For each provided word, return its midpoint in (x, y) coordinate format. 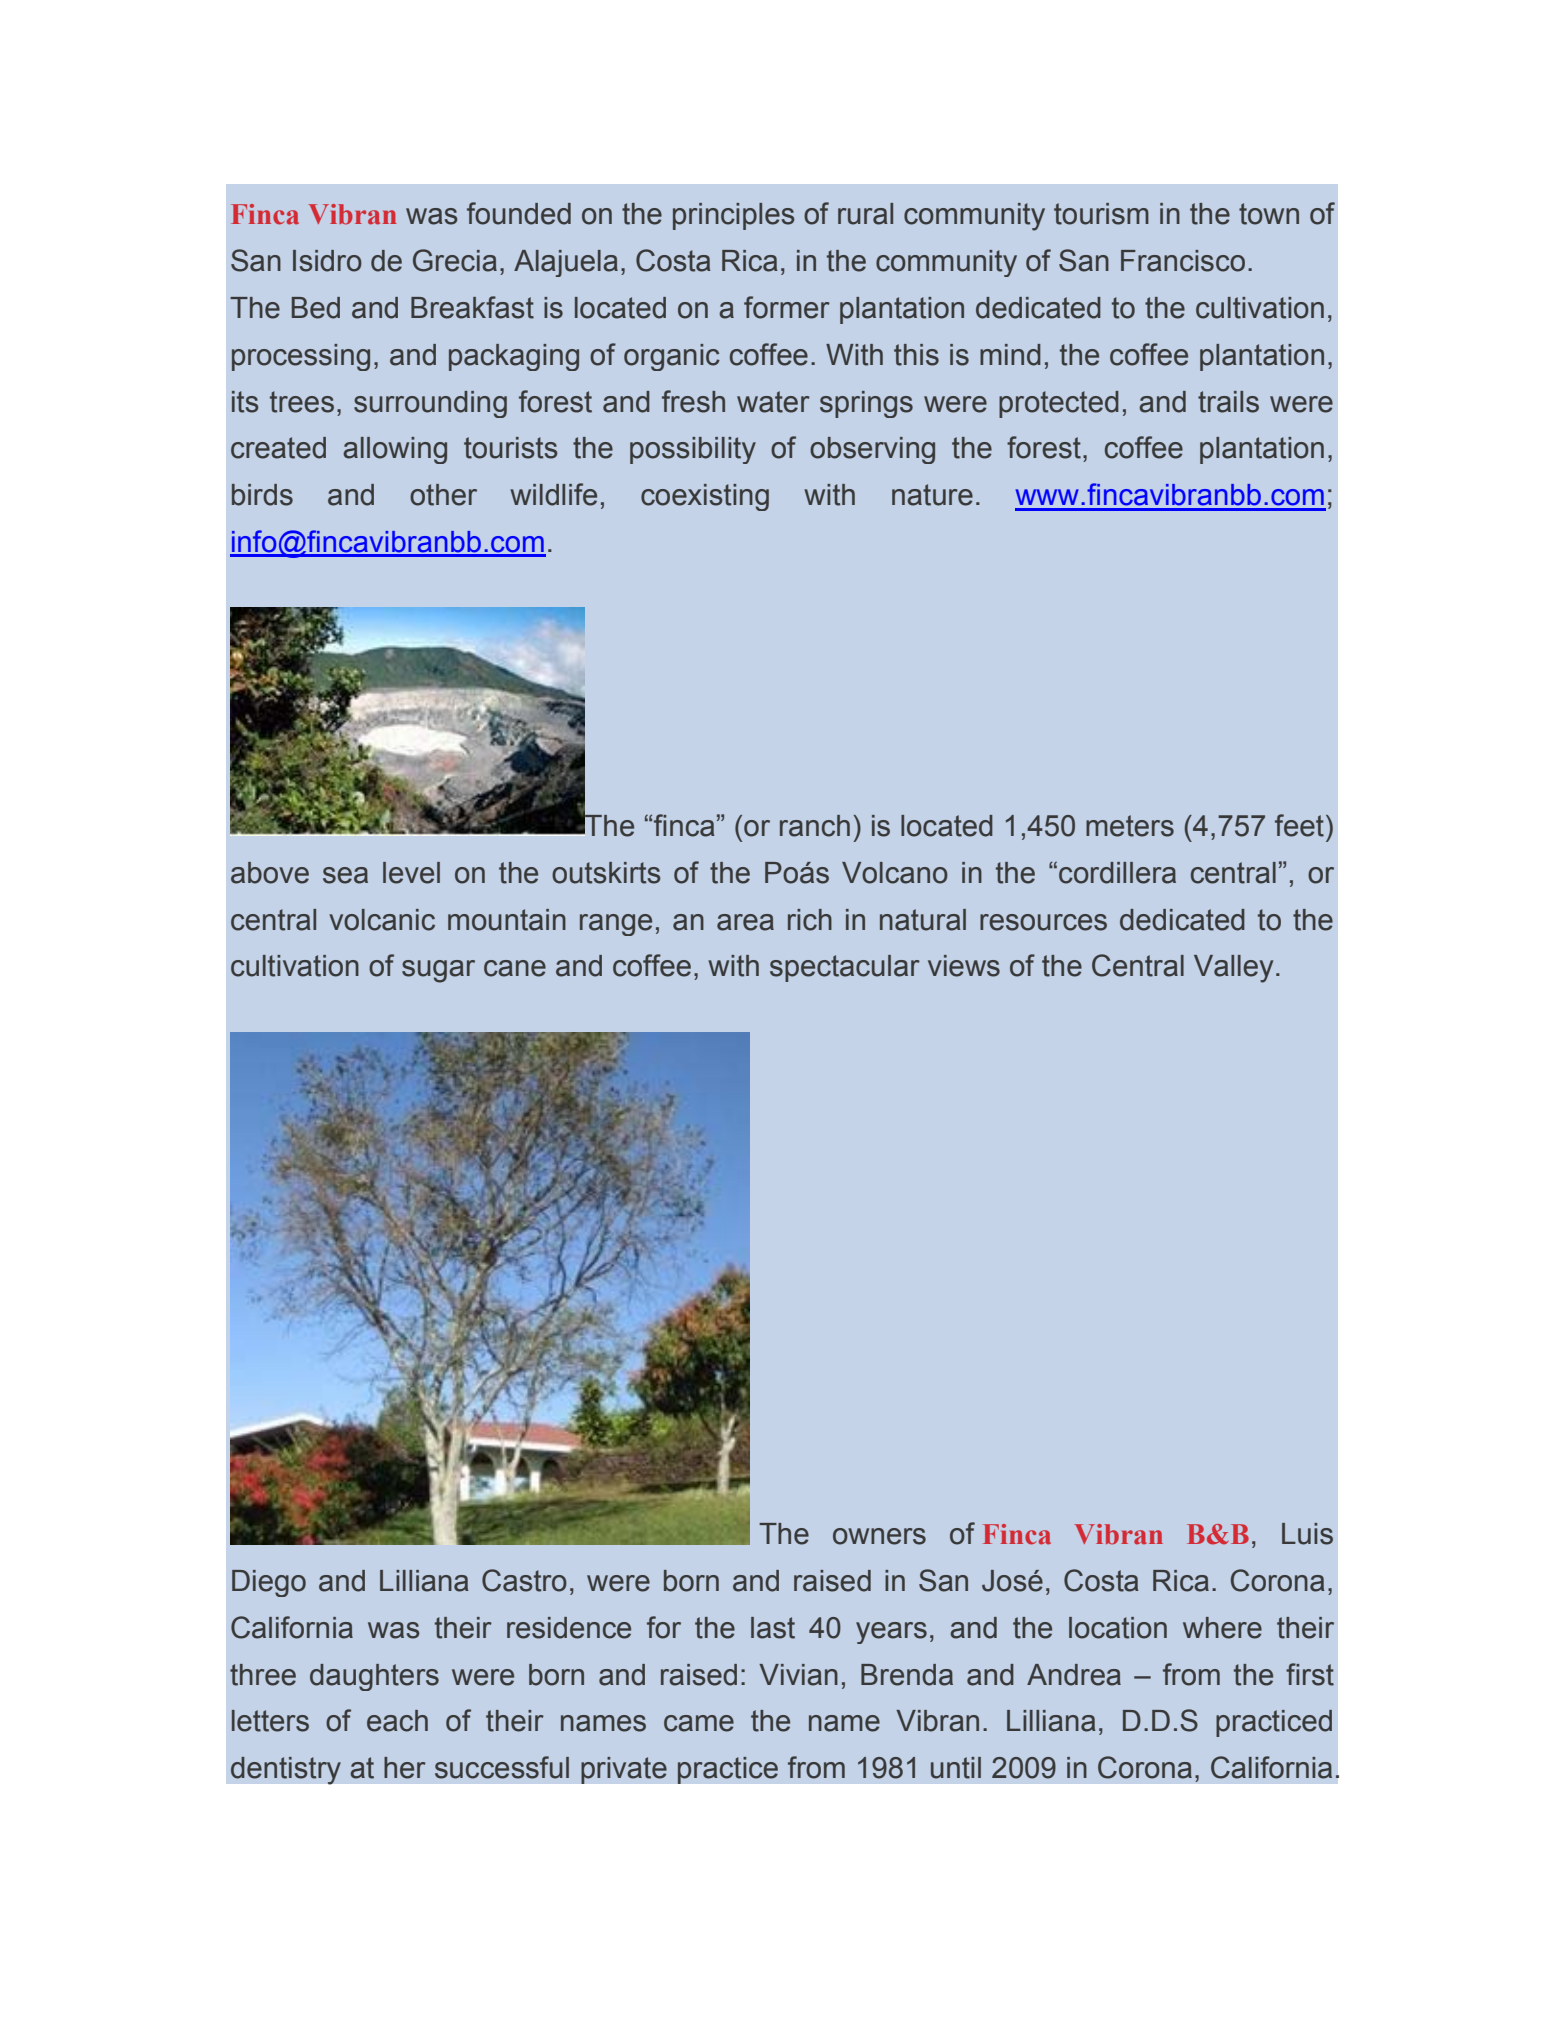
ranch (815, 826)
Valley (1233, 969)
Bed (316, 308)
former (787, 307)
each (397, 1721)
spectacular (845, 968)
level (411, 873)
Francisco (1183, 261)
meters (1130, 826)
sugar (438, 971)
